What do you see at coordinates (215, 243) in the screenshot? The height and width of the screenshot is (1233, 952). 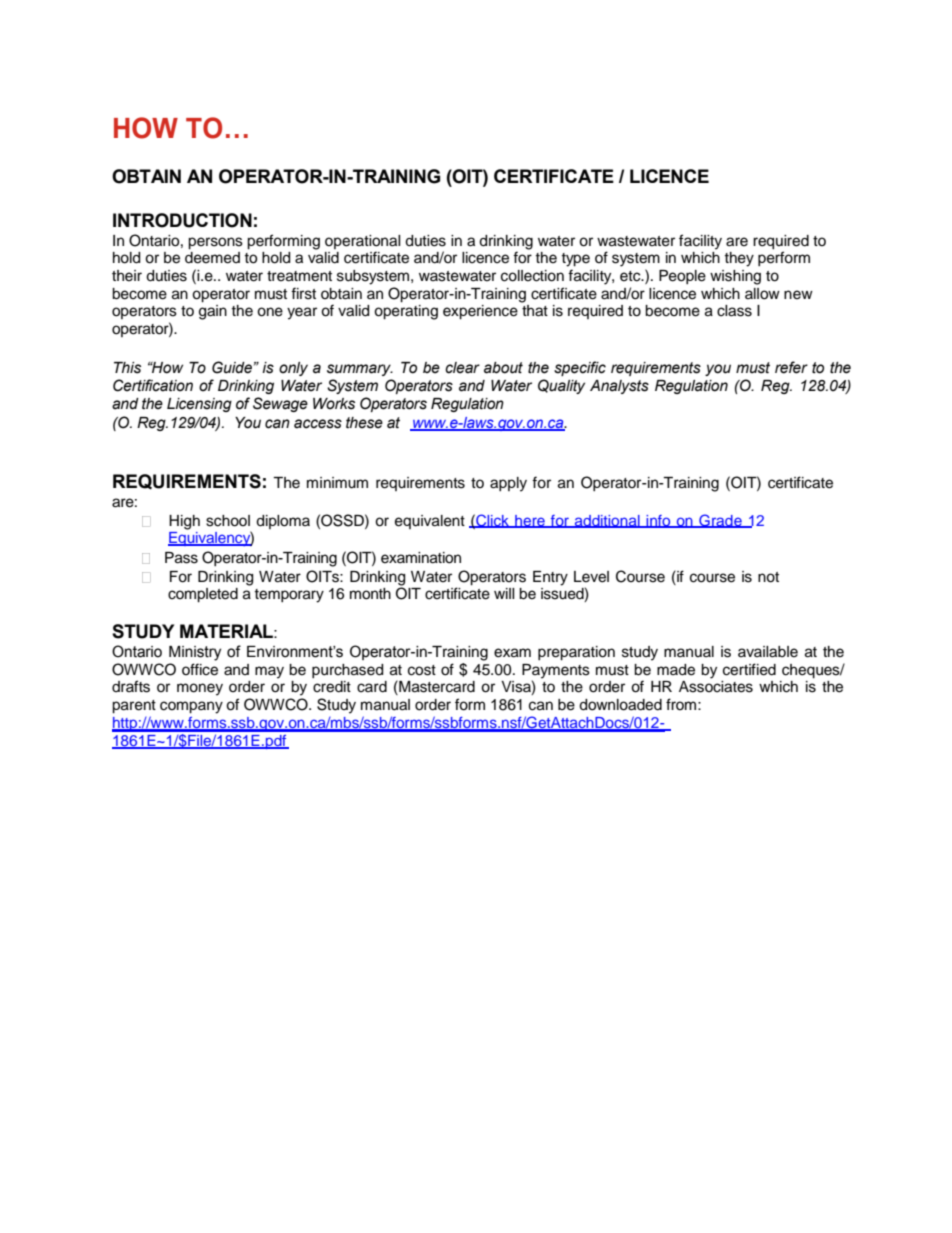 I see `persons` at bounding box center [215, 243].
